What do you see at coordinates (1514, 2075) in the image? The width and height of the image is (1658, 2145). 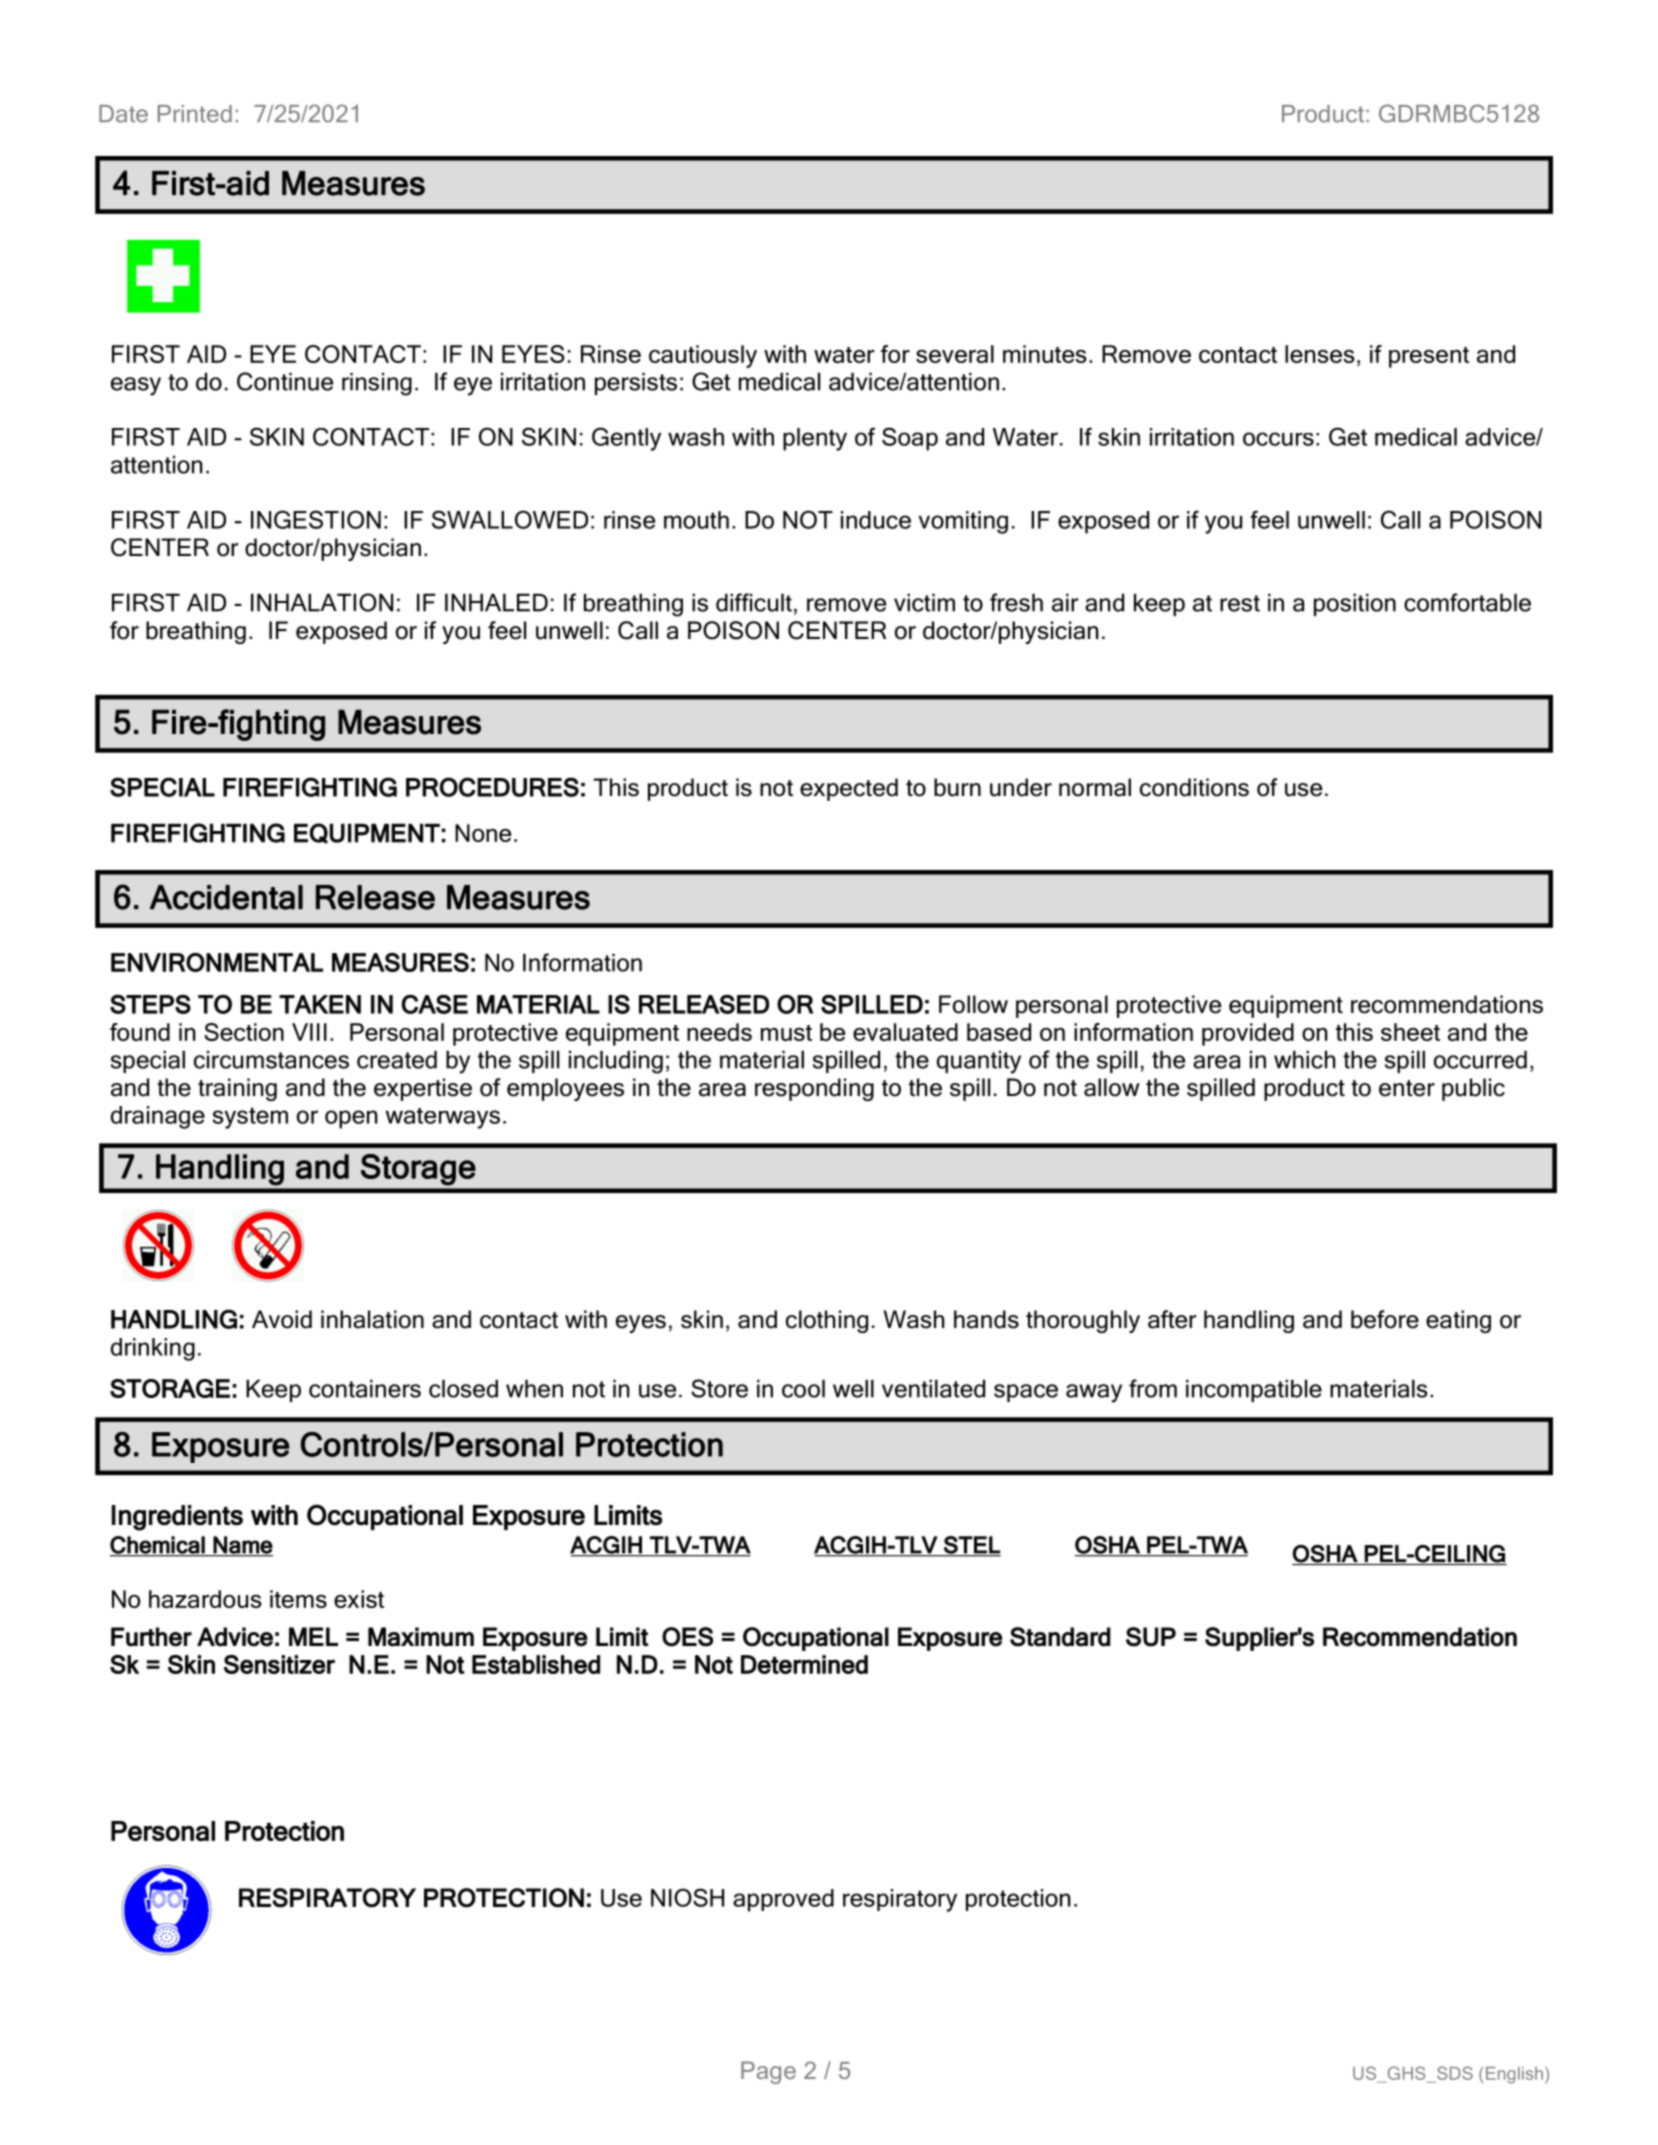 I see `English` at bounding box center [1514, 2075].
